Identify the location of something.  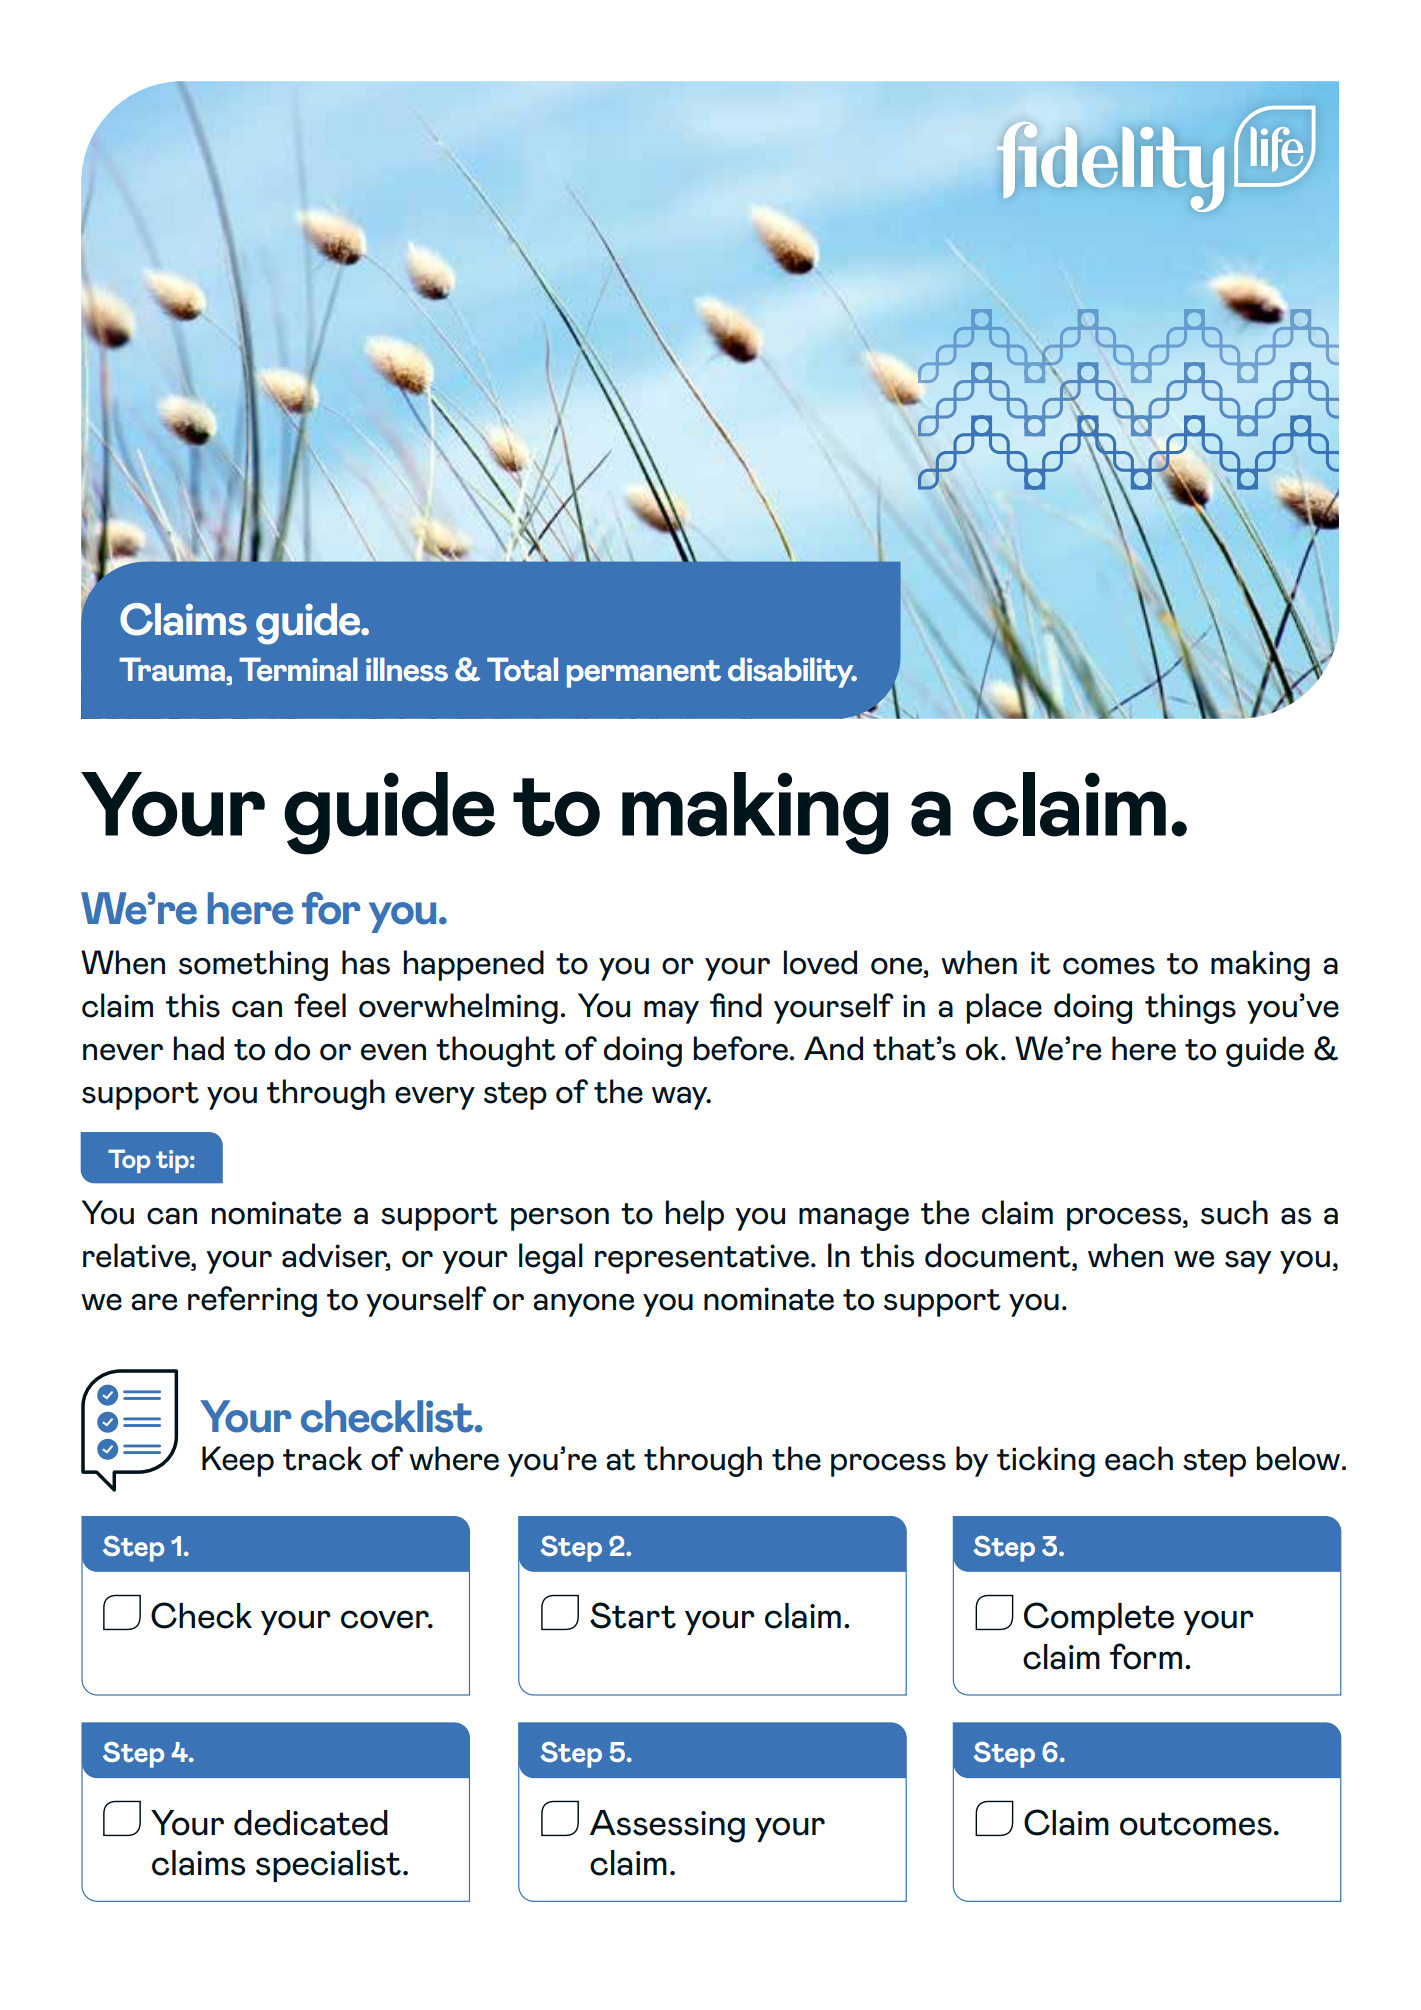
(253, 965).
